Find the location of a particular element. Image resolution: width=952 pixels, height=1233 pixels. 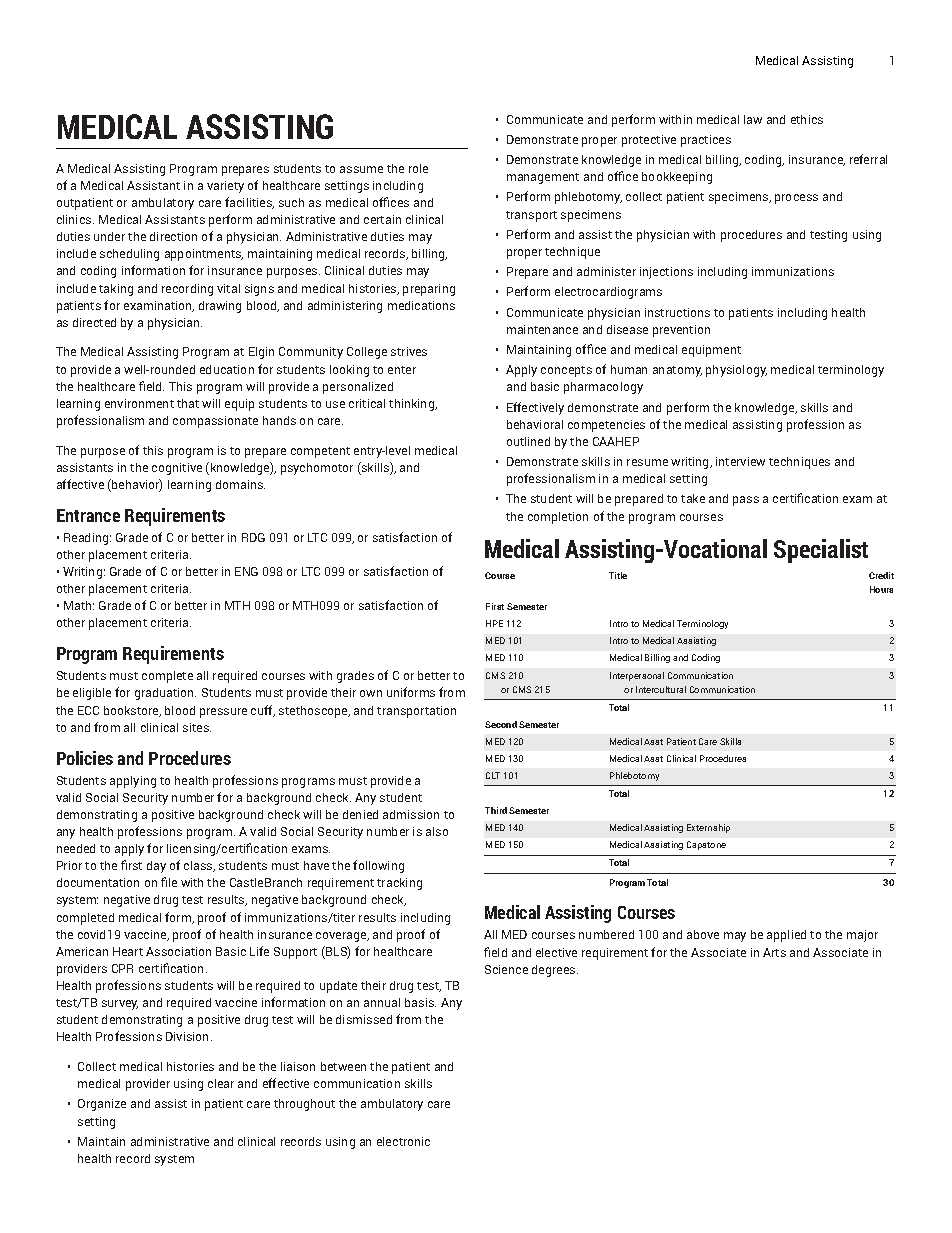

role is located at coordinates (418, 168).
